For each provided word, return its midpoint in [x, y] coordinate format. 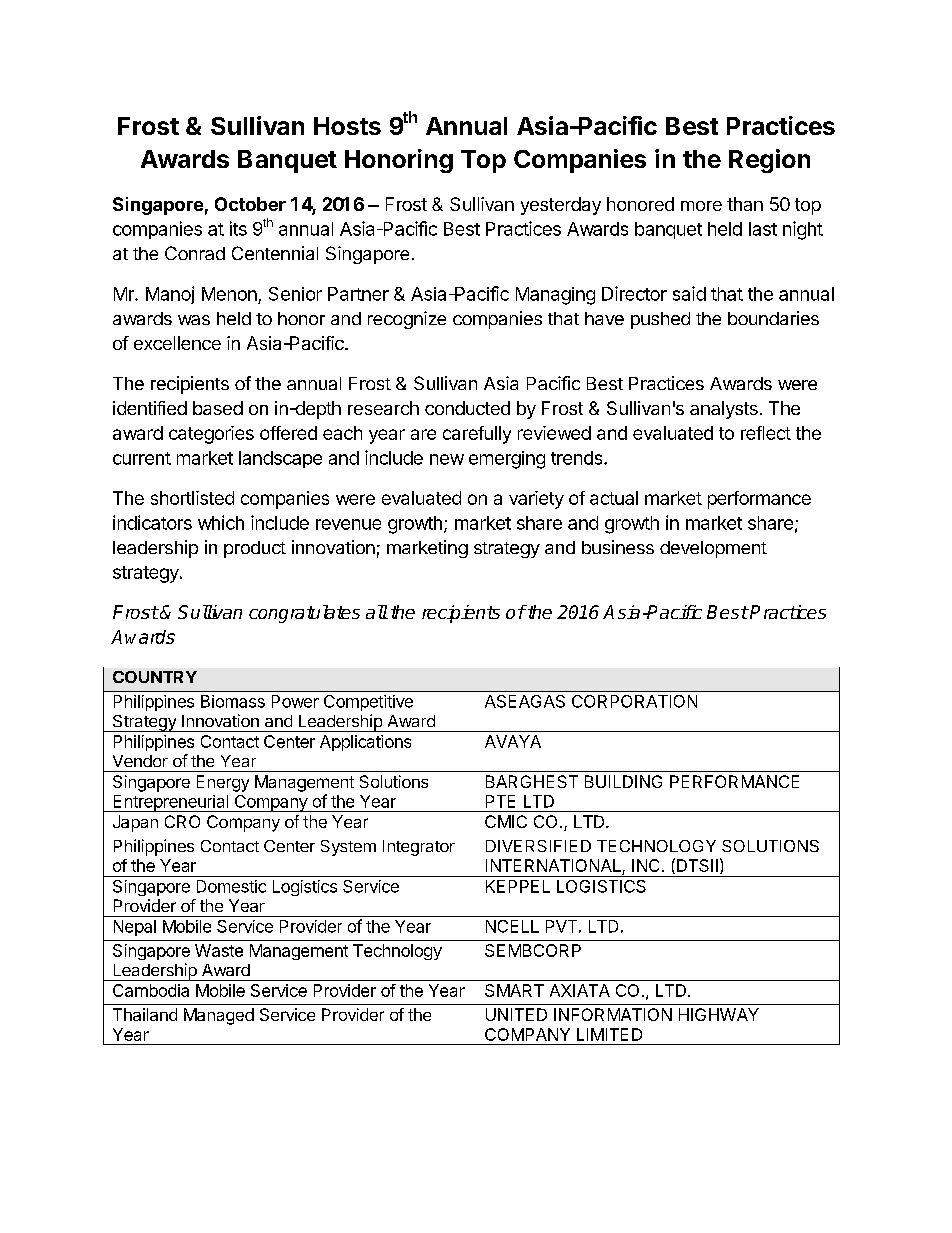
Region [769, 161]
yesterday [561, 206]
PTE [500, 801]
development [713, 549]
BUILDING [623, 781]
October [250, 204]
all [377, 612]
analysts [724, 410]
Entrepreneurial [170, 803]
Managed [219, 1016]
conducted [467, 408]
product [255, 549]
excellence [177, 343]
